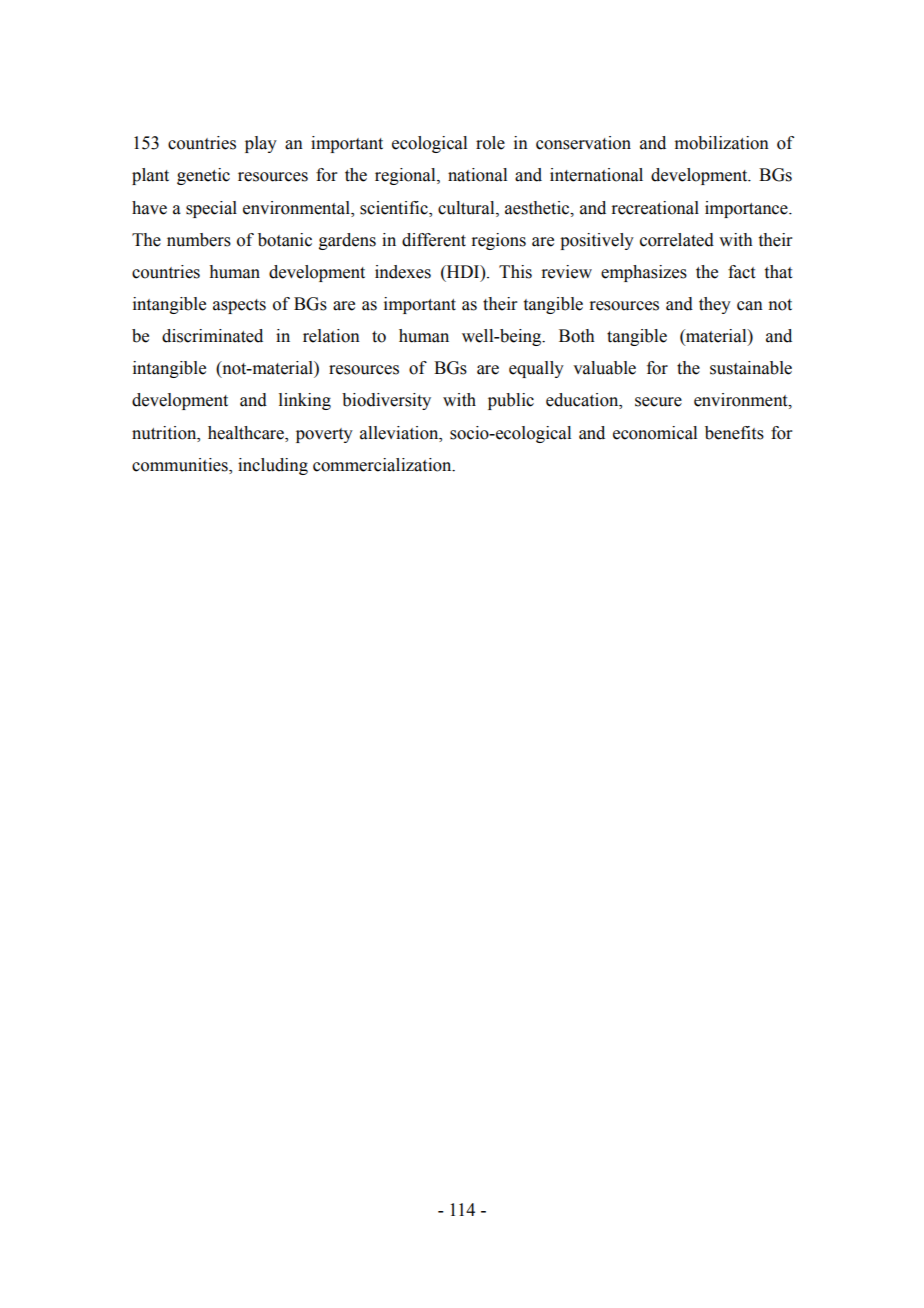  Describe the element at coordinates (722, 143) in the screenshot. I see `mobilization` at that location.
